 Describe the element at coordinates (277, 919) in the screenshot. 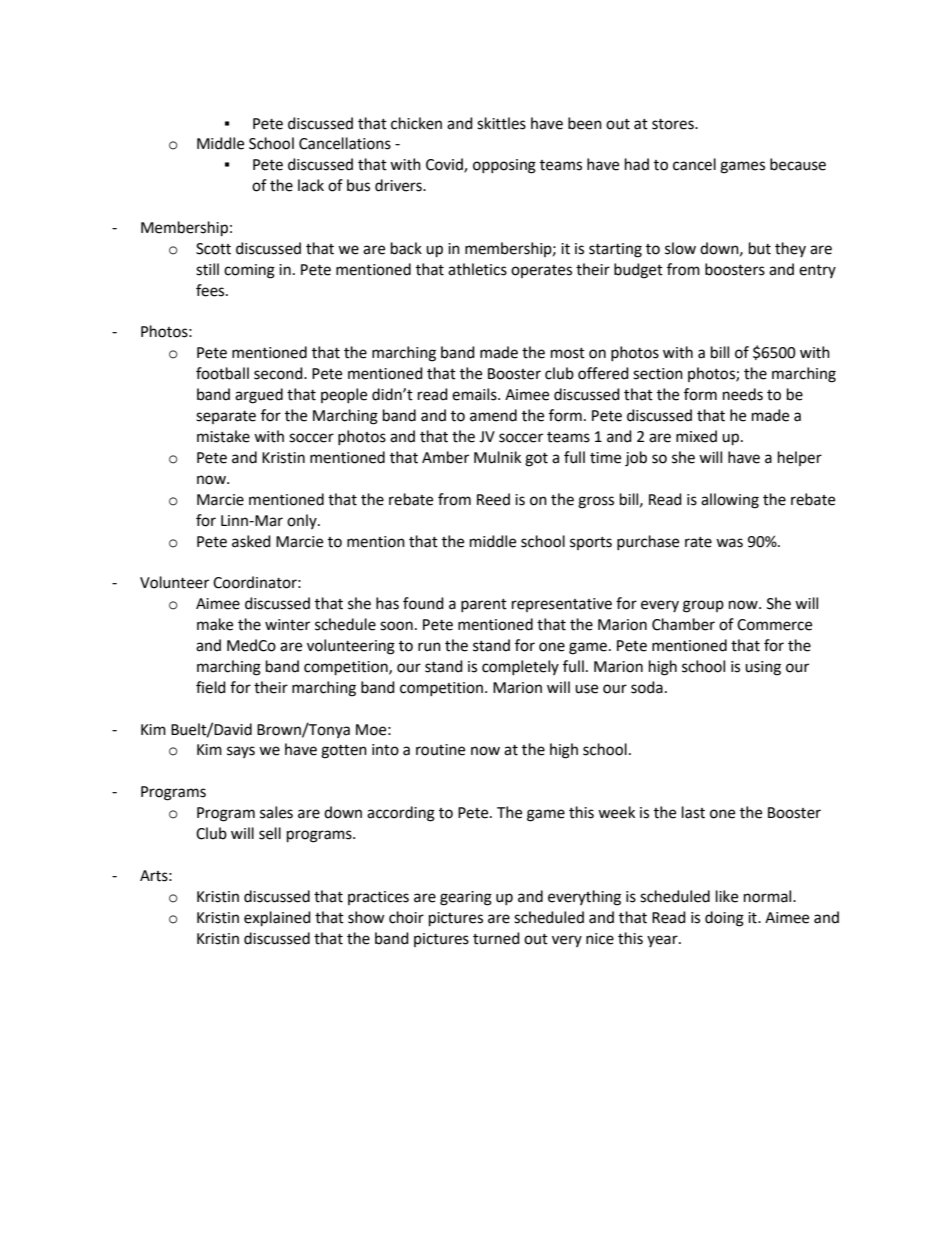

I see `explained` at that location.
